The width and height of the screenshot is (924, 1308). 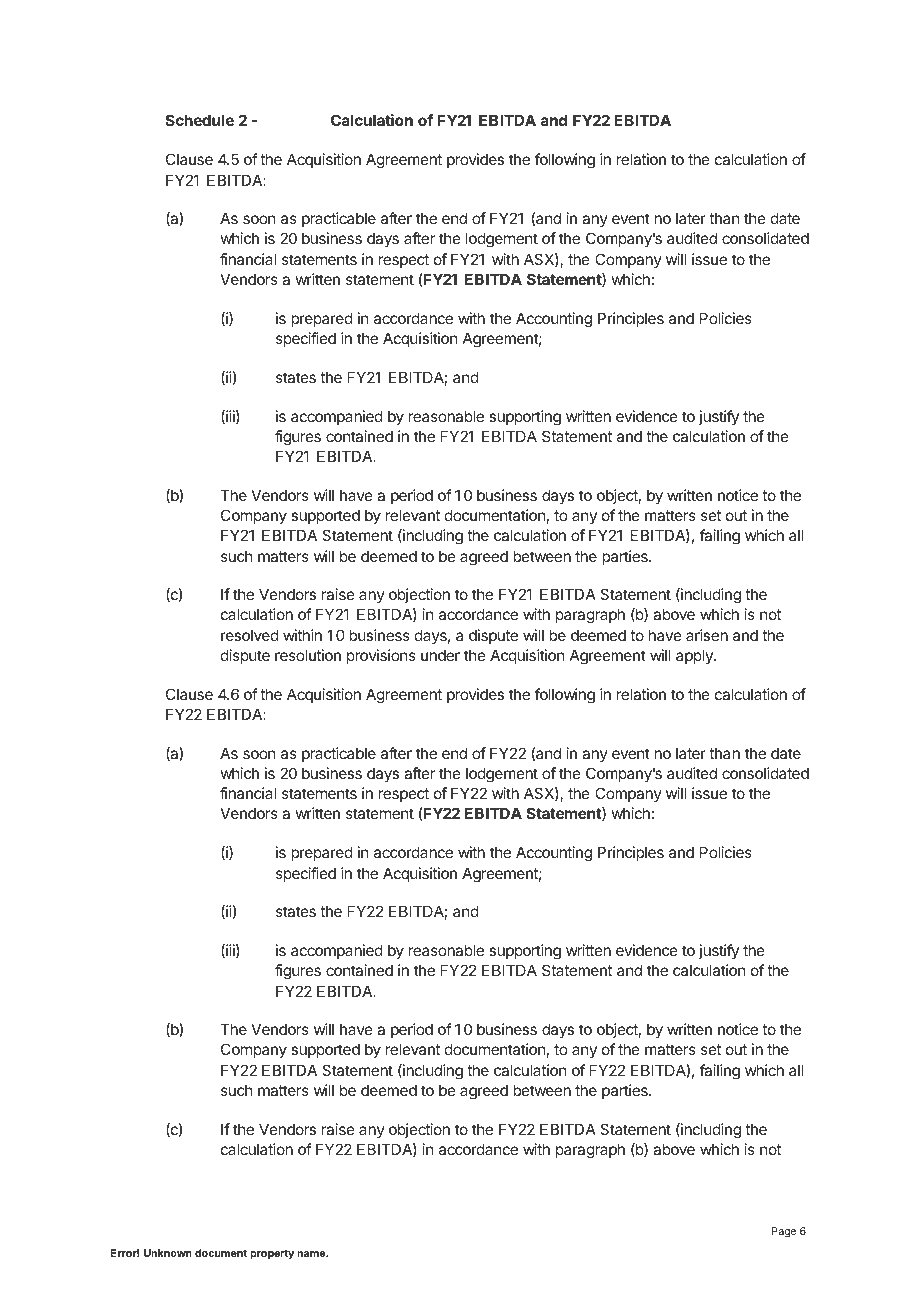 I want to click on under, so click(x=440, y=655).
